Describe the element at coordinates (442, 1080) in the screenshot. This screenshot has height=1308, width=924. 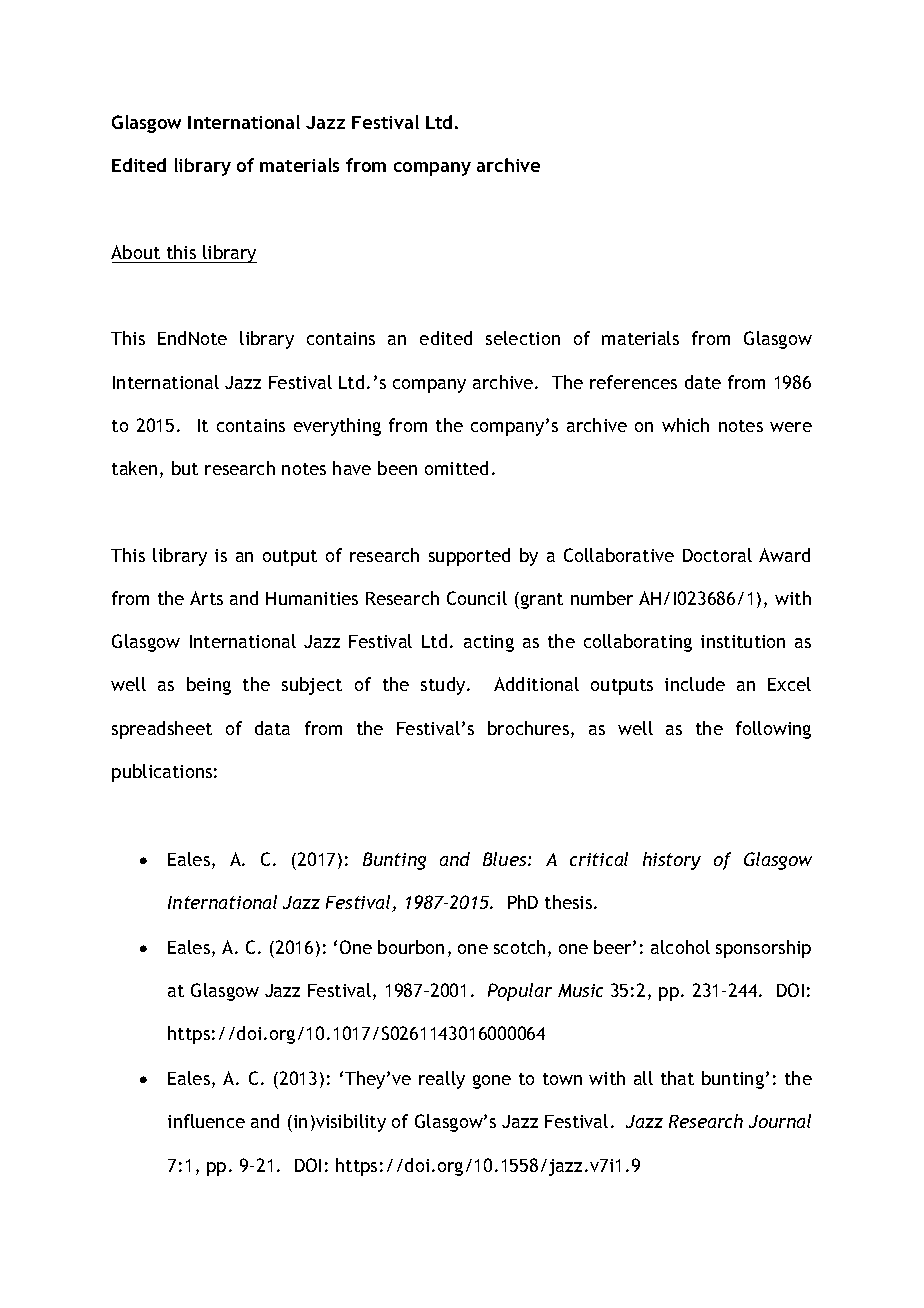
I see `really` at that location.
